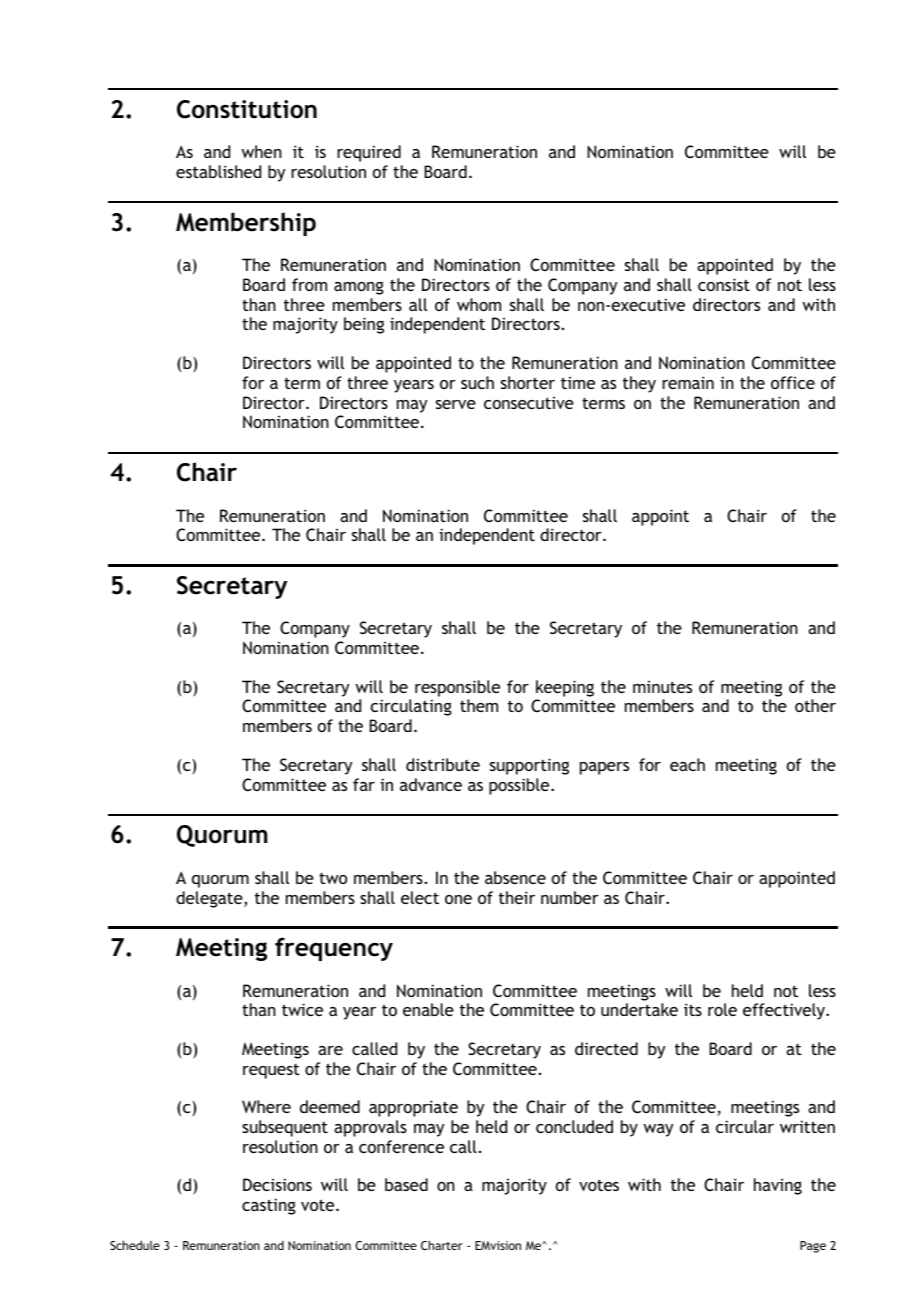 Image resolution: width=924 pixels, height=1308 pixels. Describe the element at coordinates (218, 171) in the screenshot. I see `established` at that location.
